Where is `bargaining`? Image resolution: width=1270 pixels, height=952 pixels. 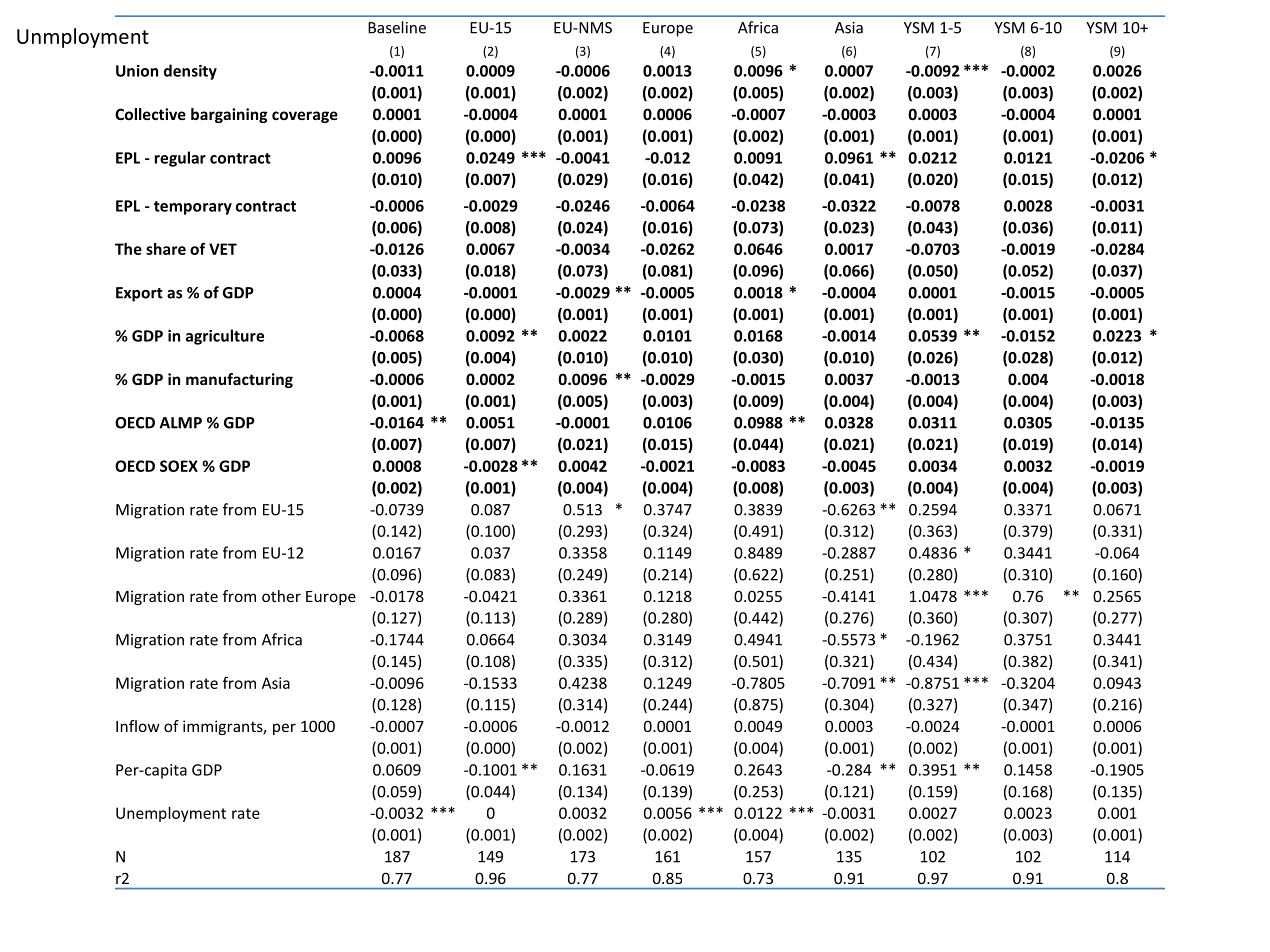 bargaining is located at coordinates (229, 115).
